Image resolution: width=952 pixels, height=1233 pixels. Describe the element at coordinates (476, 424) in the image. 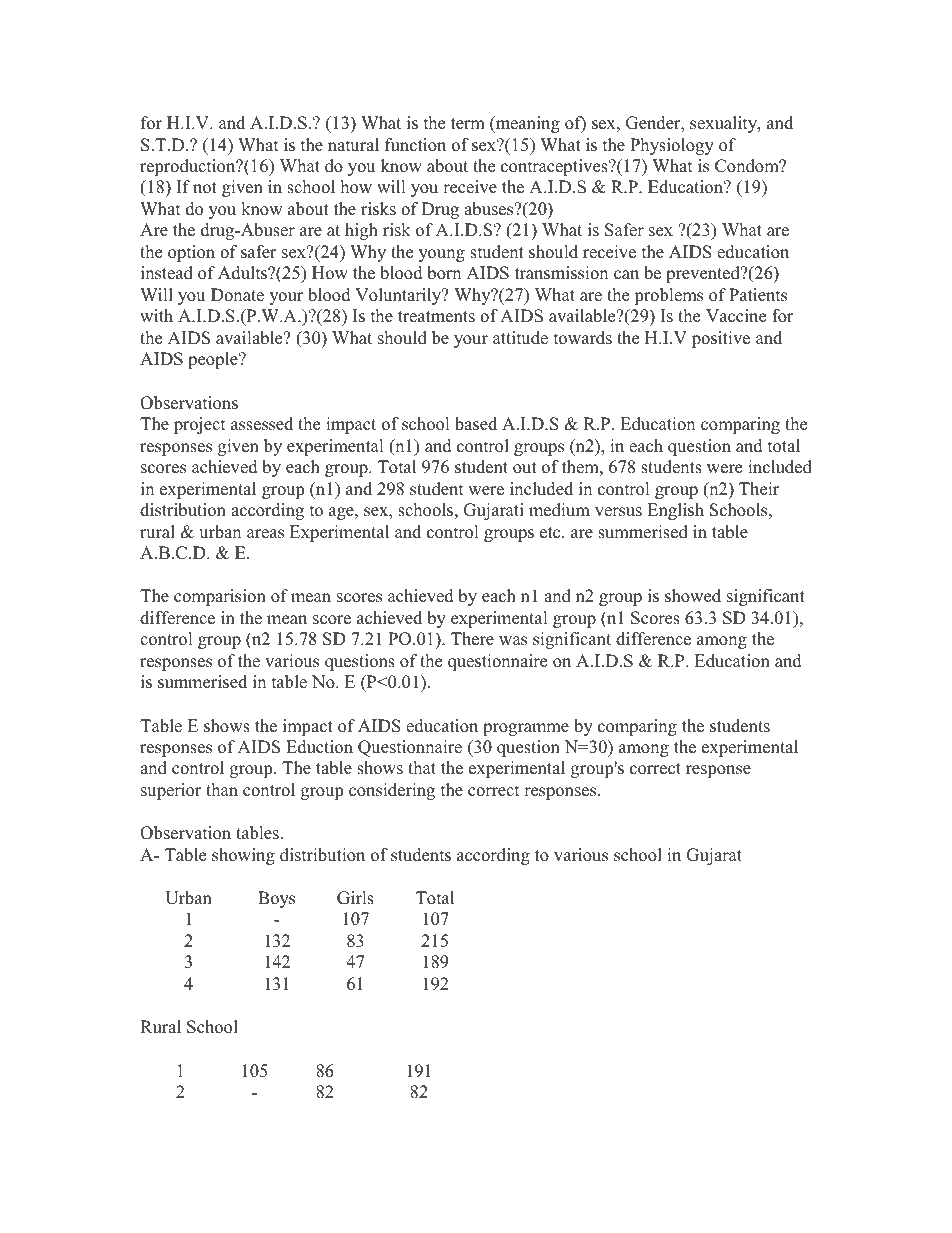

I see `based` at that location.
